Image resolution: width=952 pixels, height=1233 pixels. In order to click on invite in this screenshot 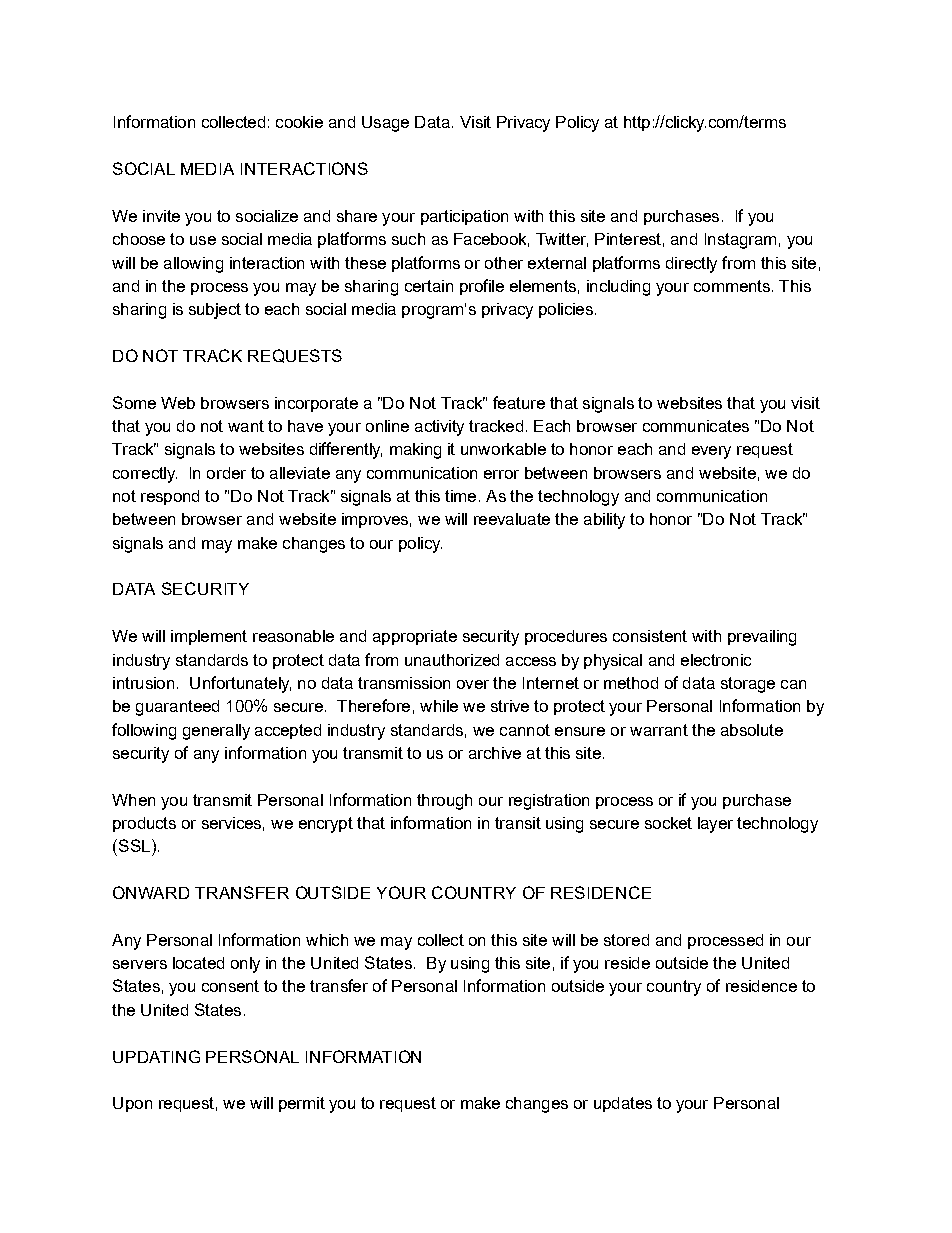, I will do `click(161, 216)`.
